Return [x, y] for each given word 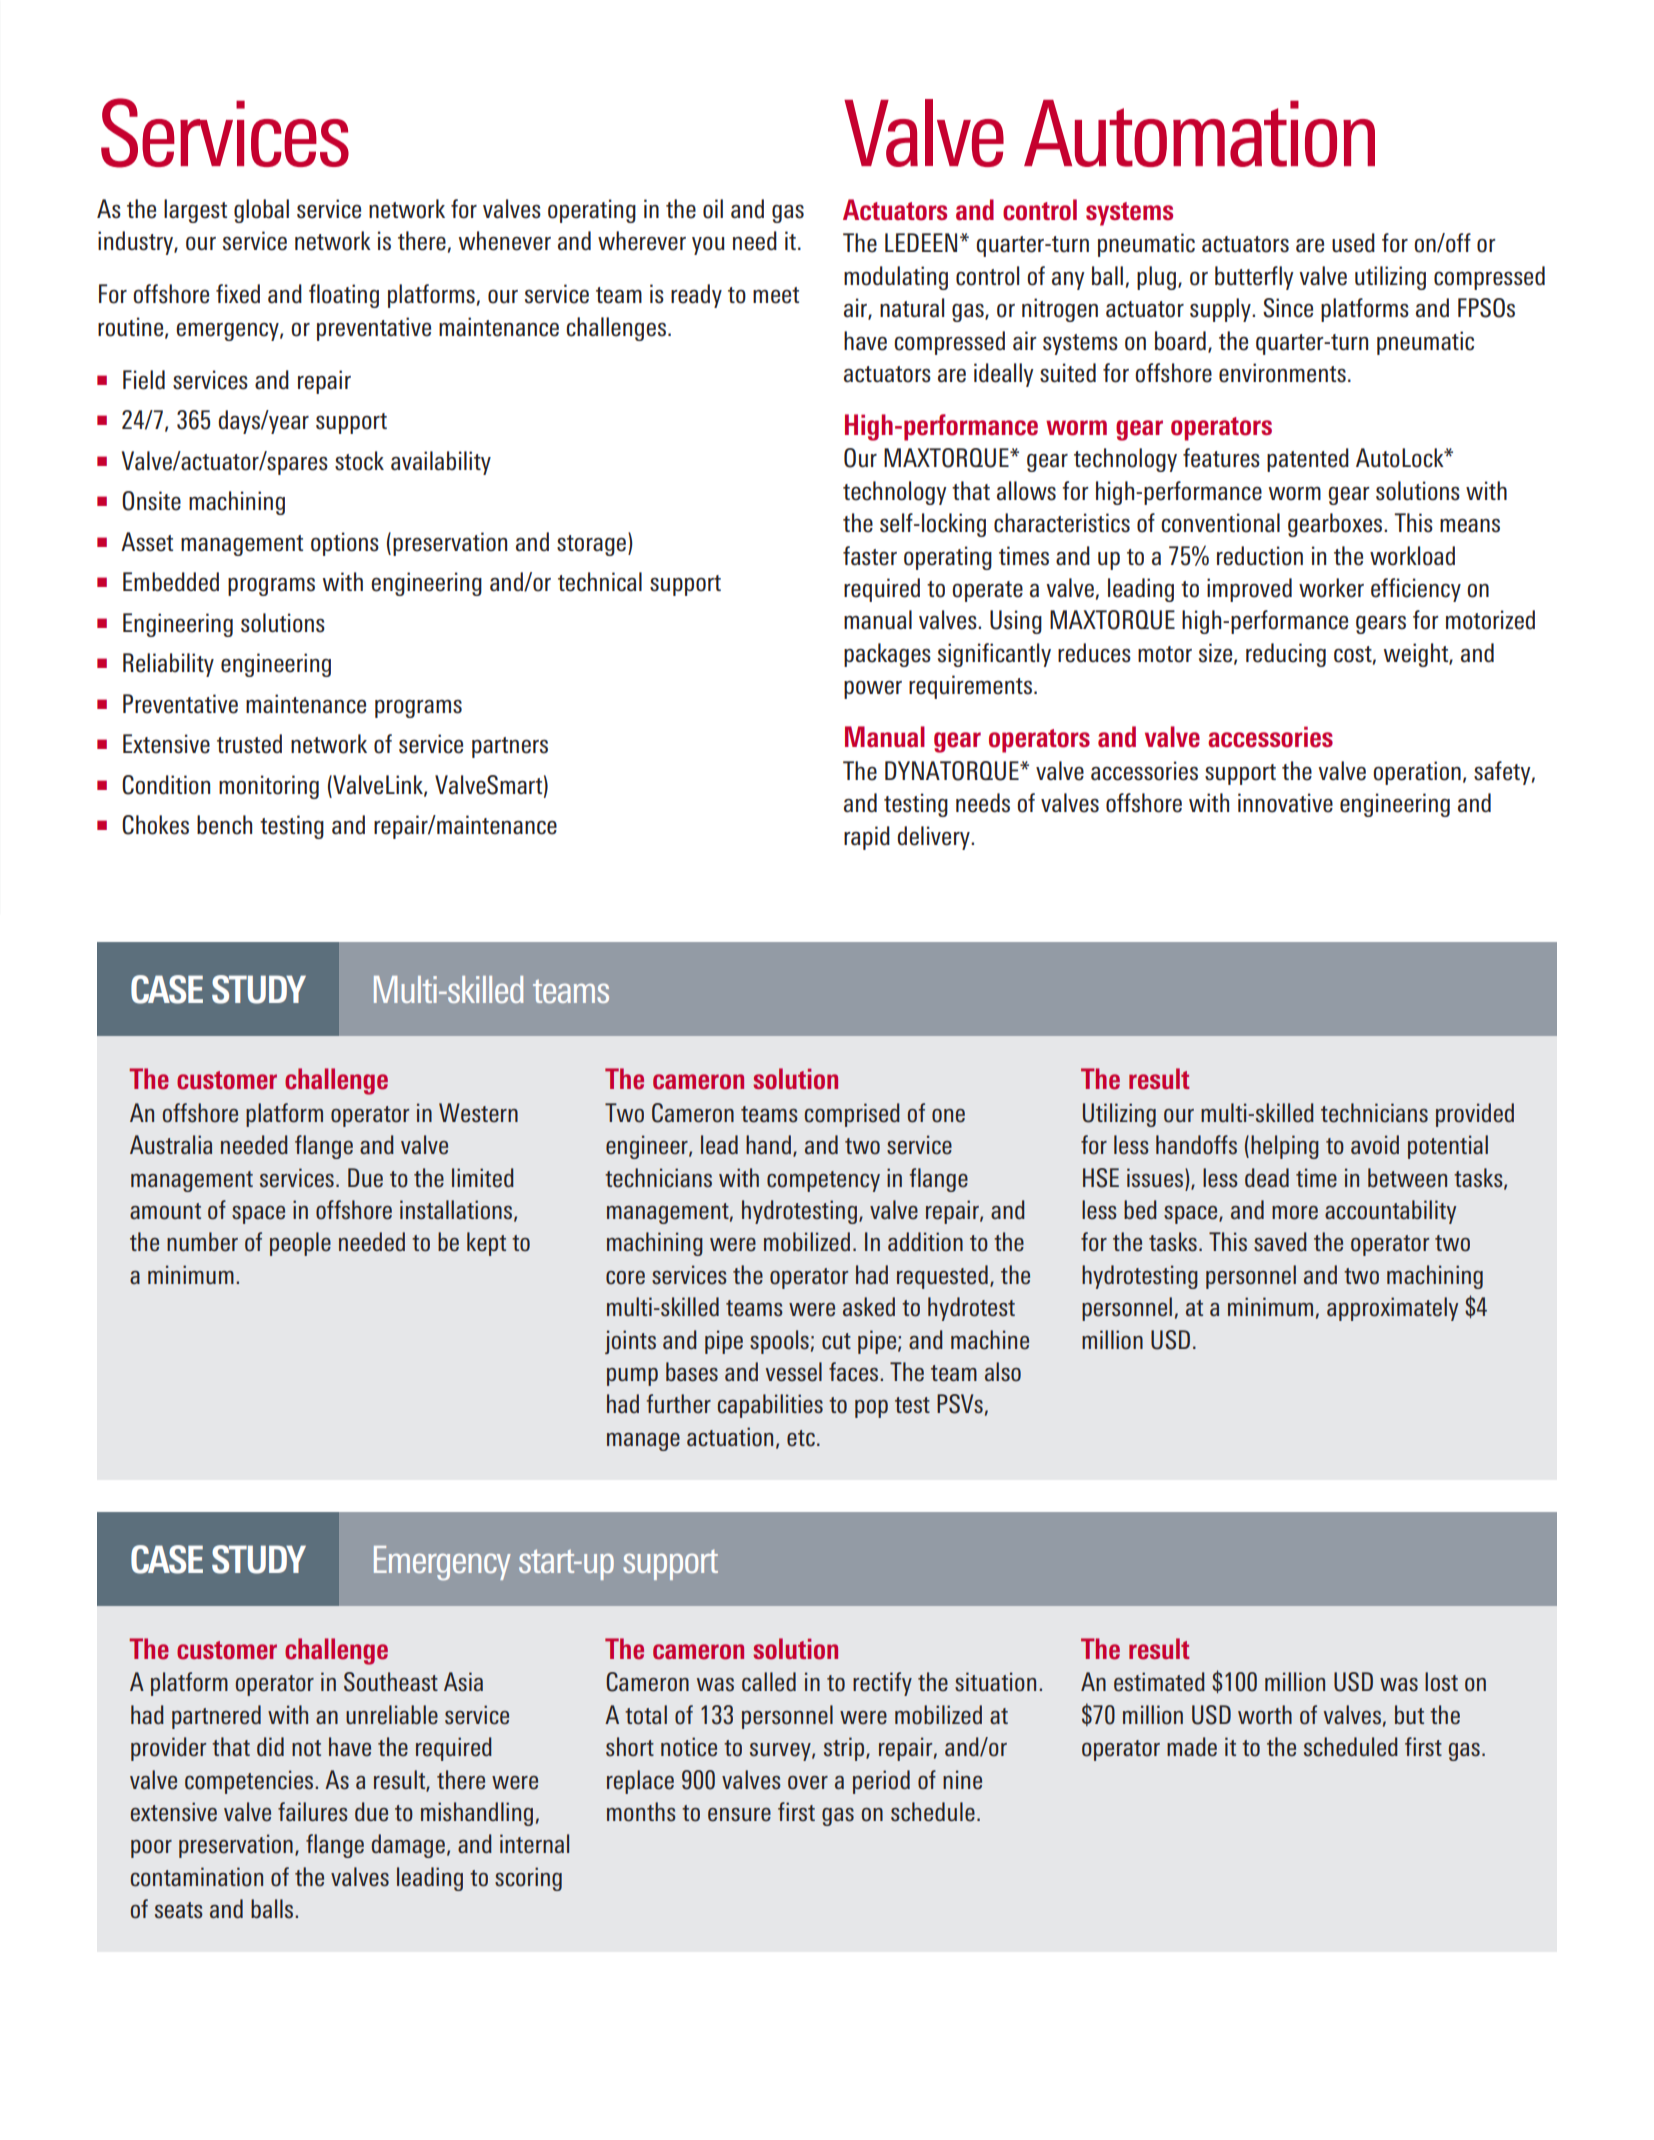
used [1353, 243]
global [261, 211]
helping [1285, 1147]
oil [713, 209]
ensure [739, 1815]
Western [478, 1113]
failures [313, 1812]
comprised [852, 1115]
